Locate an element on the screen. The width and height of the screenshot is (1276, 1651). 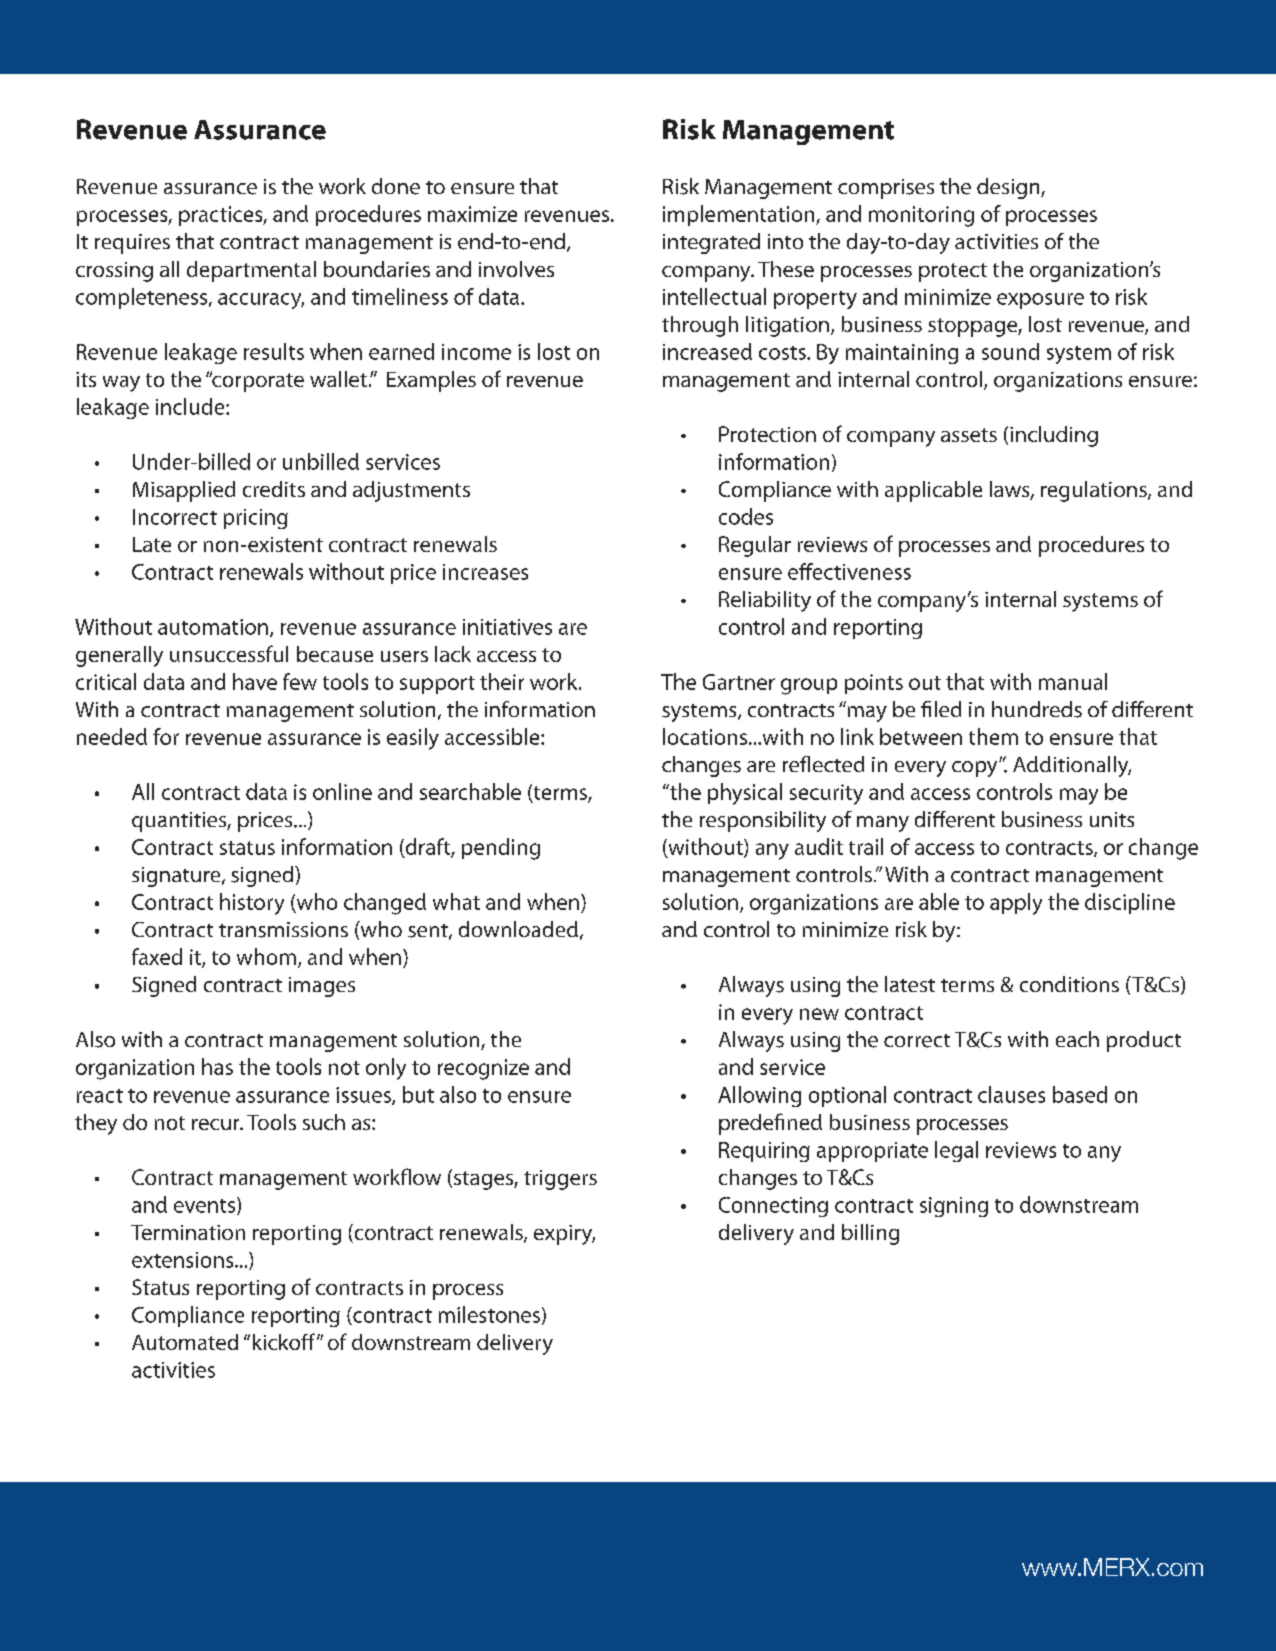
Automated is located at coordinates (185, 1342).
